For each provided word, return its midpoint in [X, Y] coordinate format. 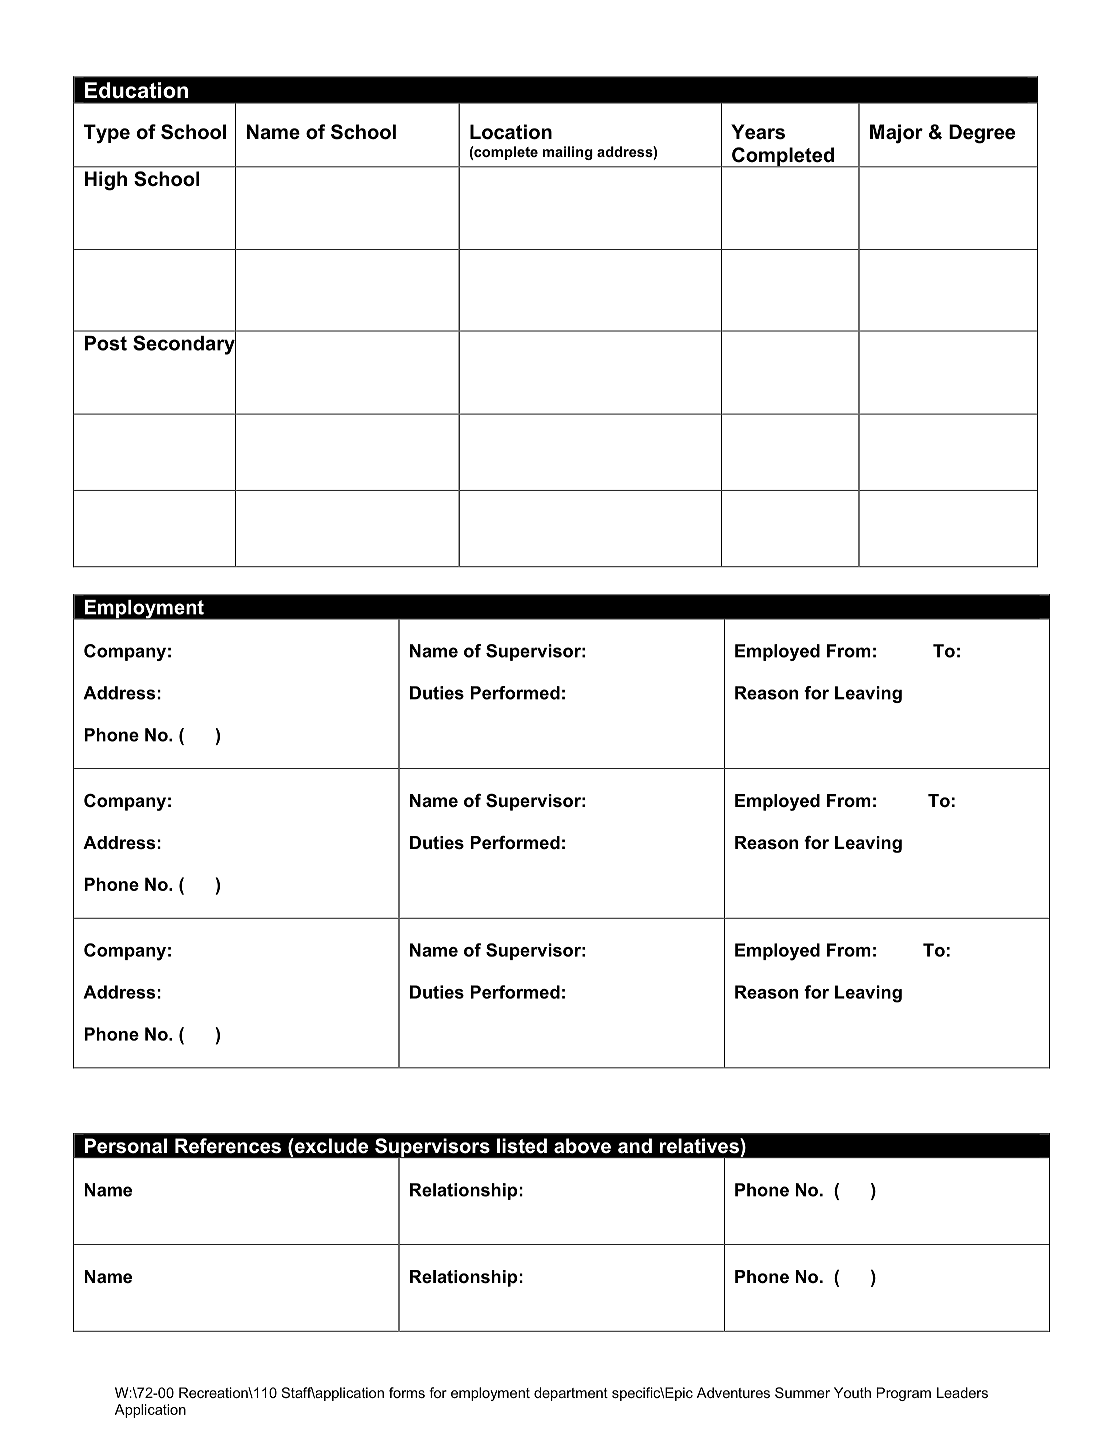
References [228, 1145]
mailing [568, 153]
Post [106, 343]
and [635, 1145]
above [582, 1145]
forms [407, 1392]
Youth [852, 1392]
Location [511, 132]
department [571, 1394]
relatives [700, 1145]
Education [136, 90]
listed [522, 1145]
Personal [126, 1145]
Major [896, 134]
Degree [982, 134]
